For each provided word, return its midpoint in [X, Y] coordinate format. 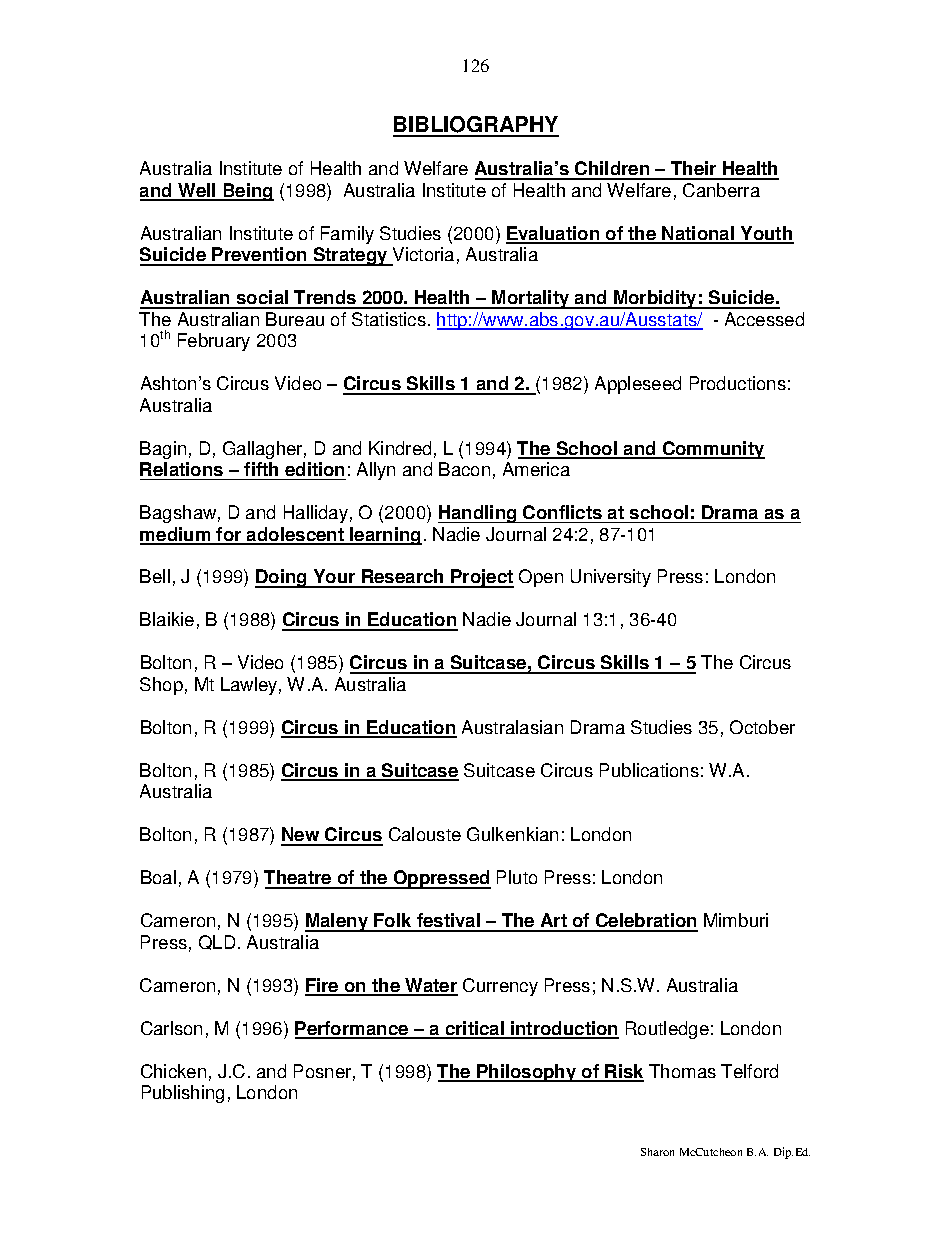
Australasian [512, 727]
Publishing [183, 1094]
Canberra [721, 190]
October [762, 727]
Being [247, 192]
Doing [282, 578]
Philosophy [527, 1073]
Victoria [422, 256]
